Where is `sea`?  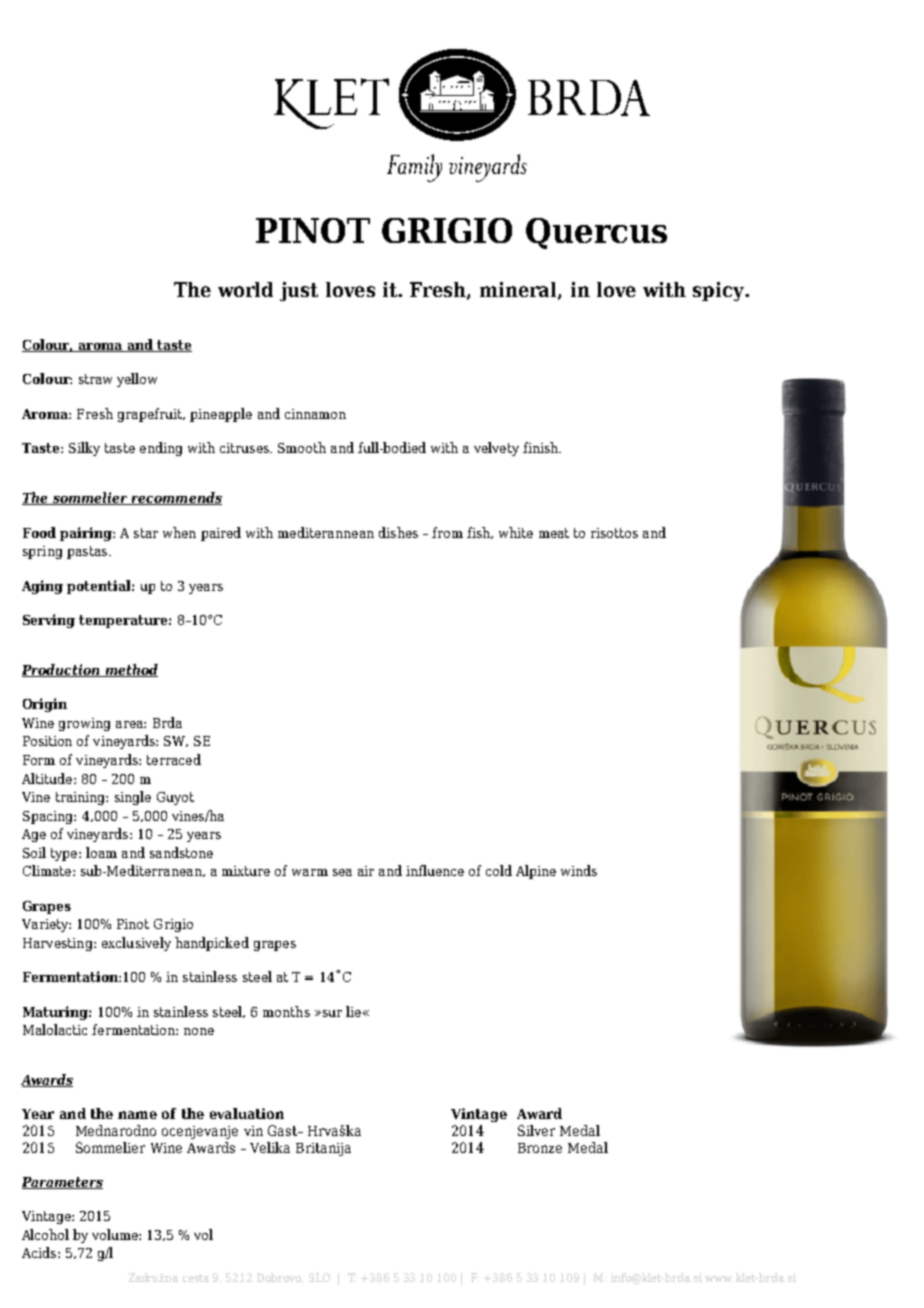
sea is located at coordinates (342, 872).
